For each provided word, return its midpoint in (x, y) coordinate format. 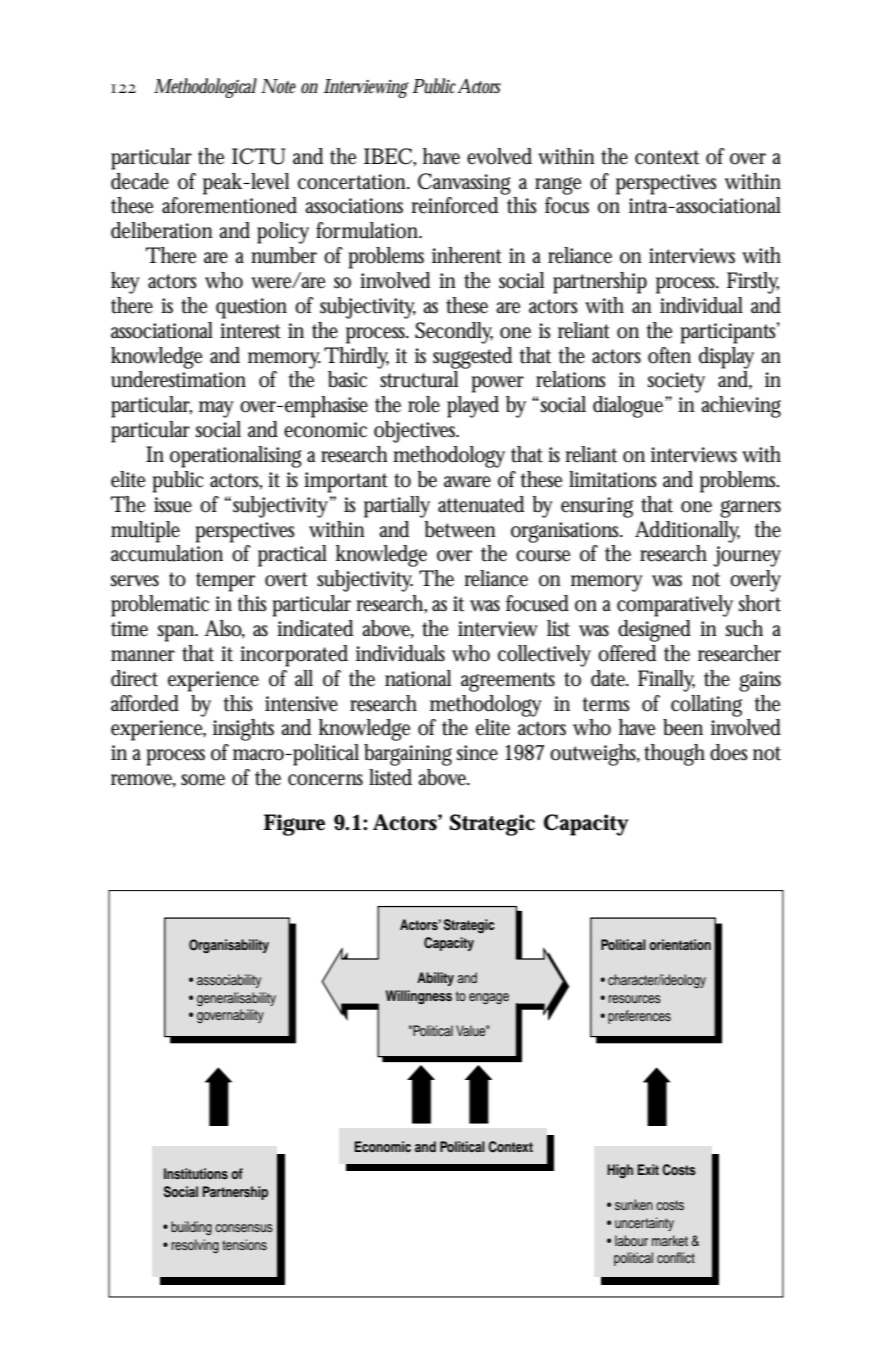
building (191, 1228)
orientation (680, 944)
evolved (499, 156)
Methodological (205, 88)
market (670, 1240)
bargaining (408, 755)
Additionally (687, 532)
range (558, 186)
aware (467, 482)
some (203, 780)
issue (173, 505)
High (620, 1171)
